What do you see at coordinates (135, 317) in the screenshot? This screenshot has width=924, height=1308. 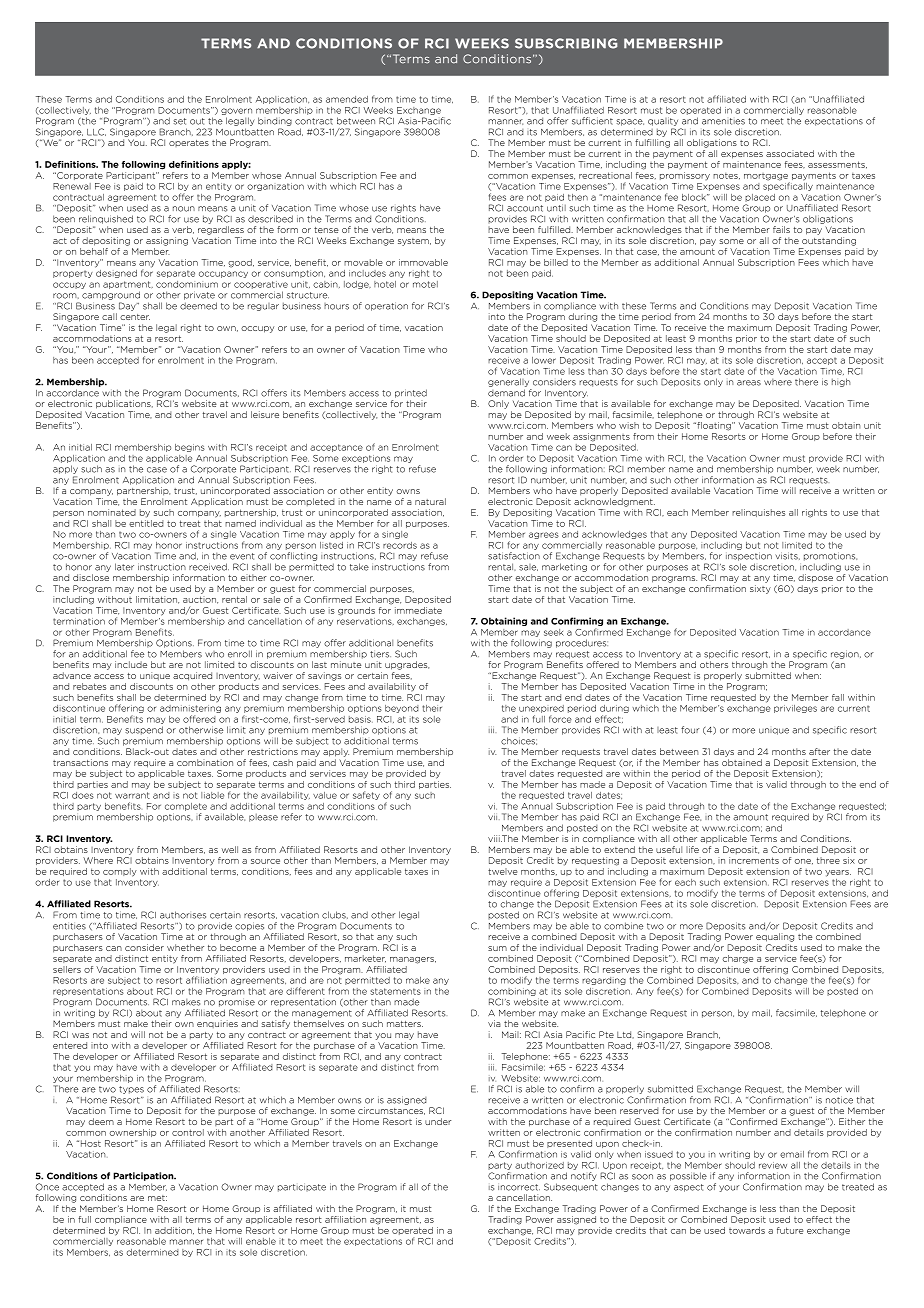 I see `center` at bounding box center [135, 317].
